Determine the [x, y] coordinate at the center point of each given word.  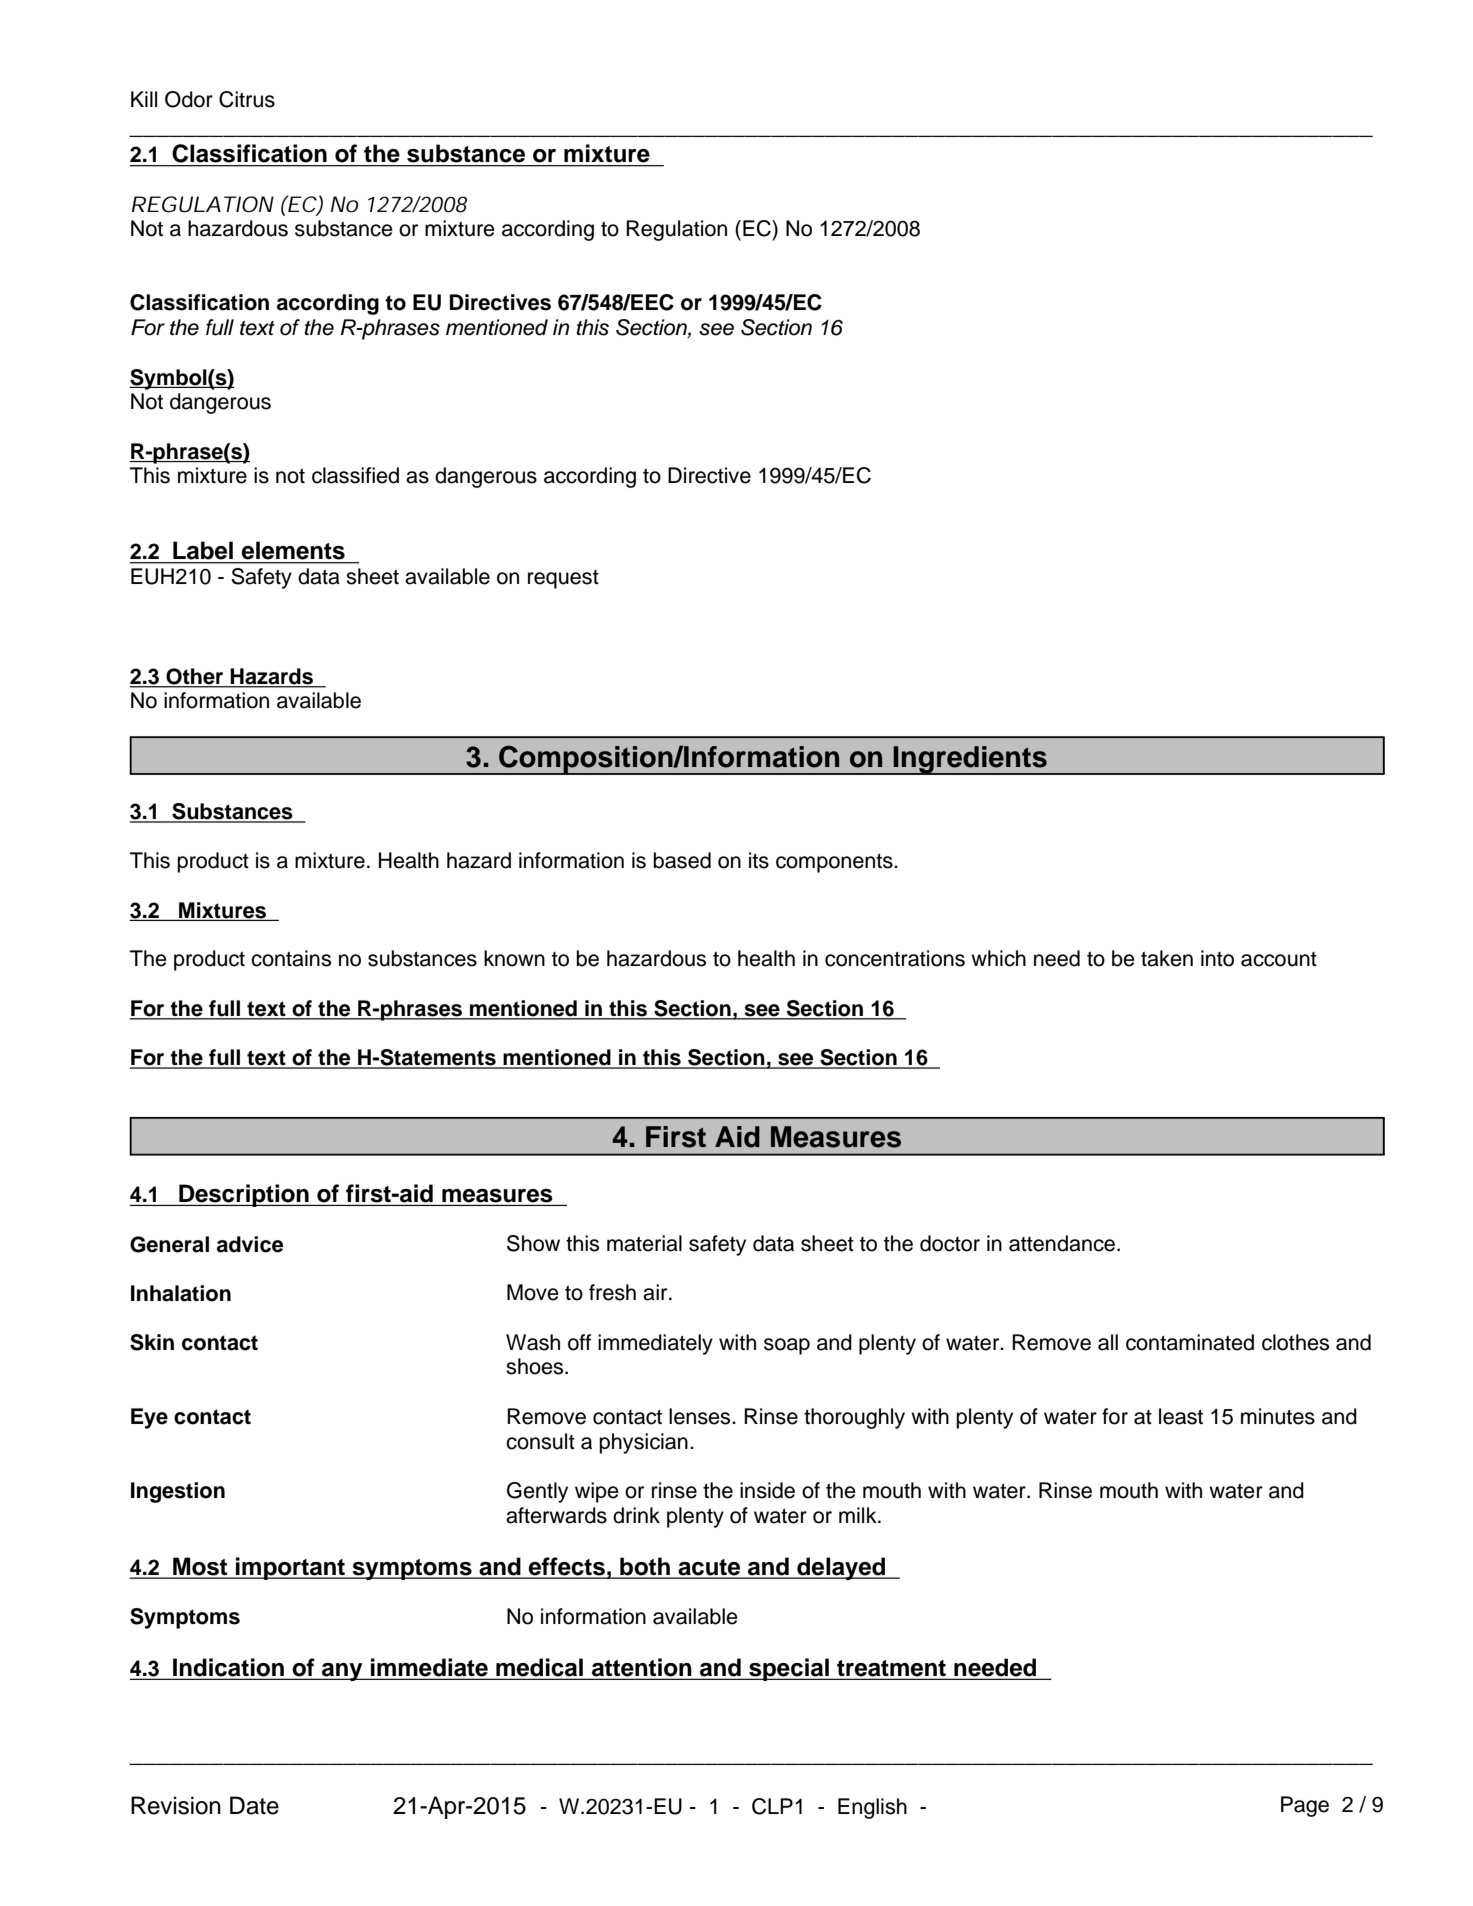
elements [293, 550]
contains [291, 958]
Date [254, 1805]
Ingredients [970, 760]
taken [1167, 958]
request [563, 579]
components [835, 863]
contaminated [1190, 1342]
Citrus [247, 99]
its [759, 860]
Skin [152, 1342]
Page [1305, 1806]
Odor [189, 99]
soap [787, 1346]
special [789, 1669]
